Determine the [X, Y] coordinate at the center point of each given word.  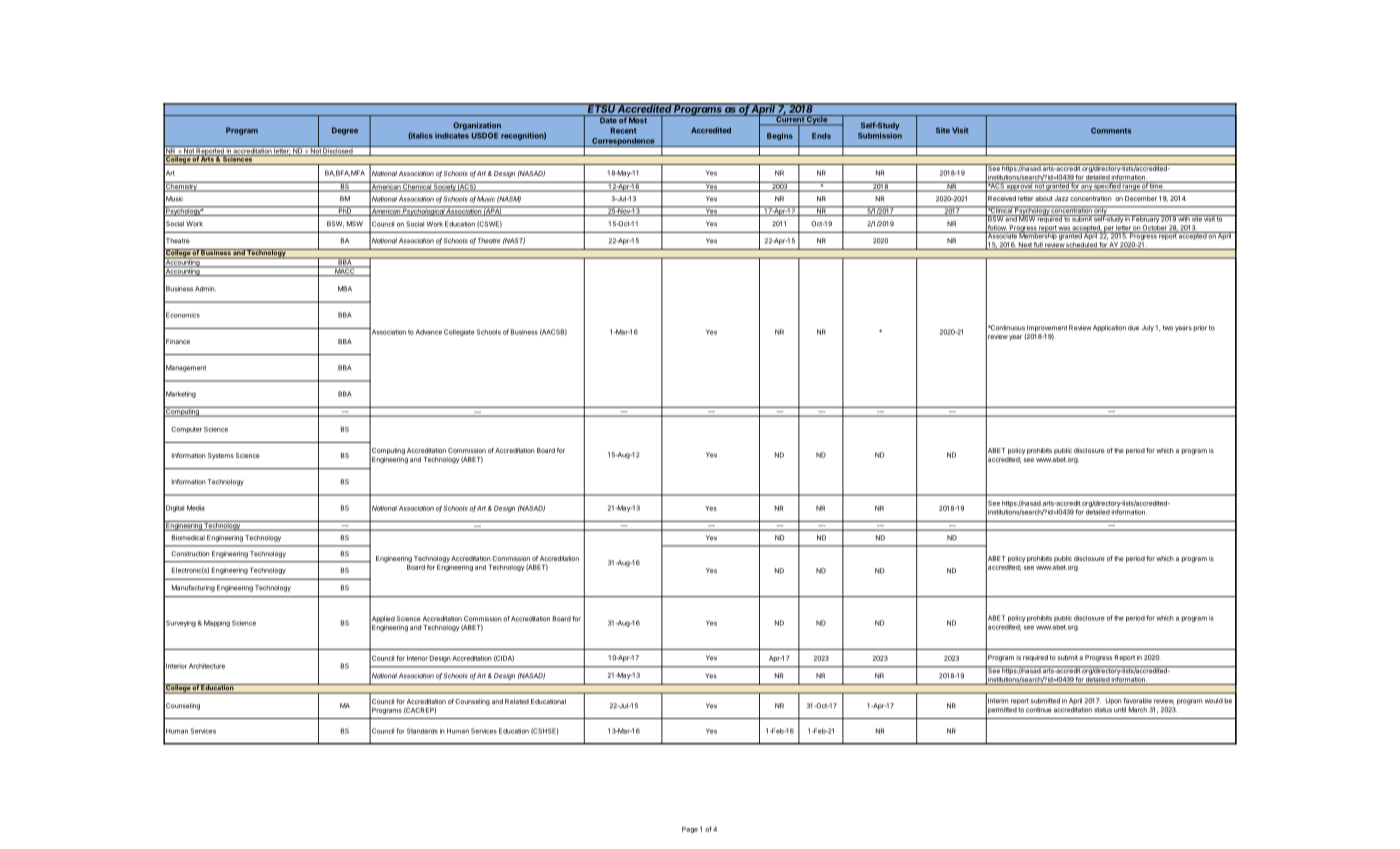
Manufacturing [193, 588]
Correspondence [623, 142]
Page [690, 829]
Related [517, 701]
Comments [1111, 131]
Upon [1114, 701]
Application [1109, 328]
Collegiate [459, 332]
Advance [429, 332]
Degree [345, 131]
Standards [422, 731]
